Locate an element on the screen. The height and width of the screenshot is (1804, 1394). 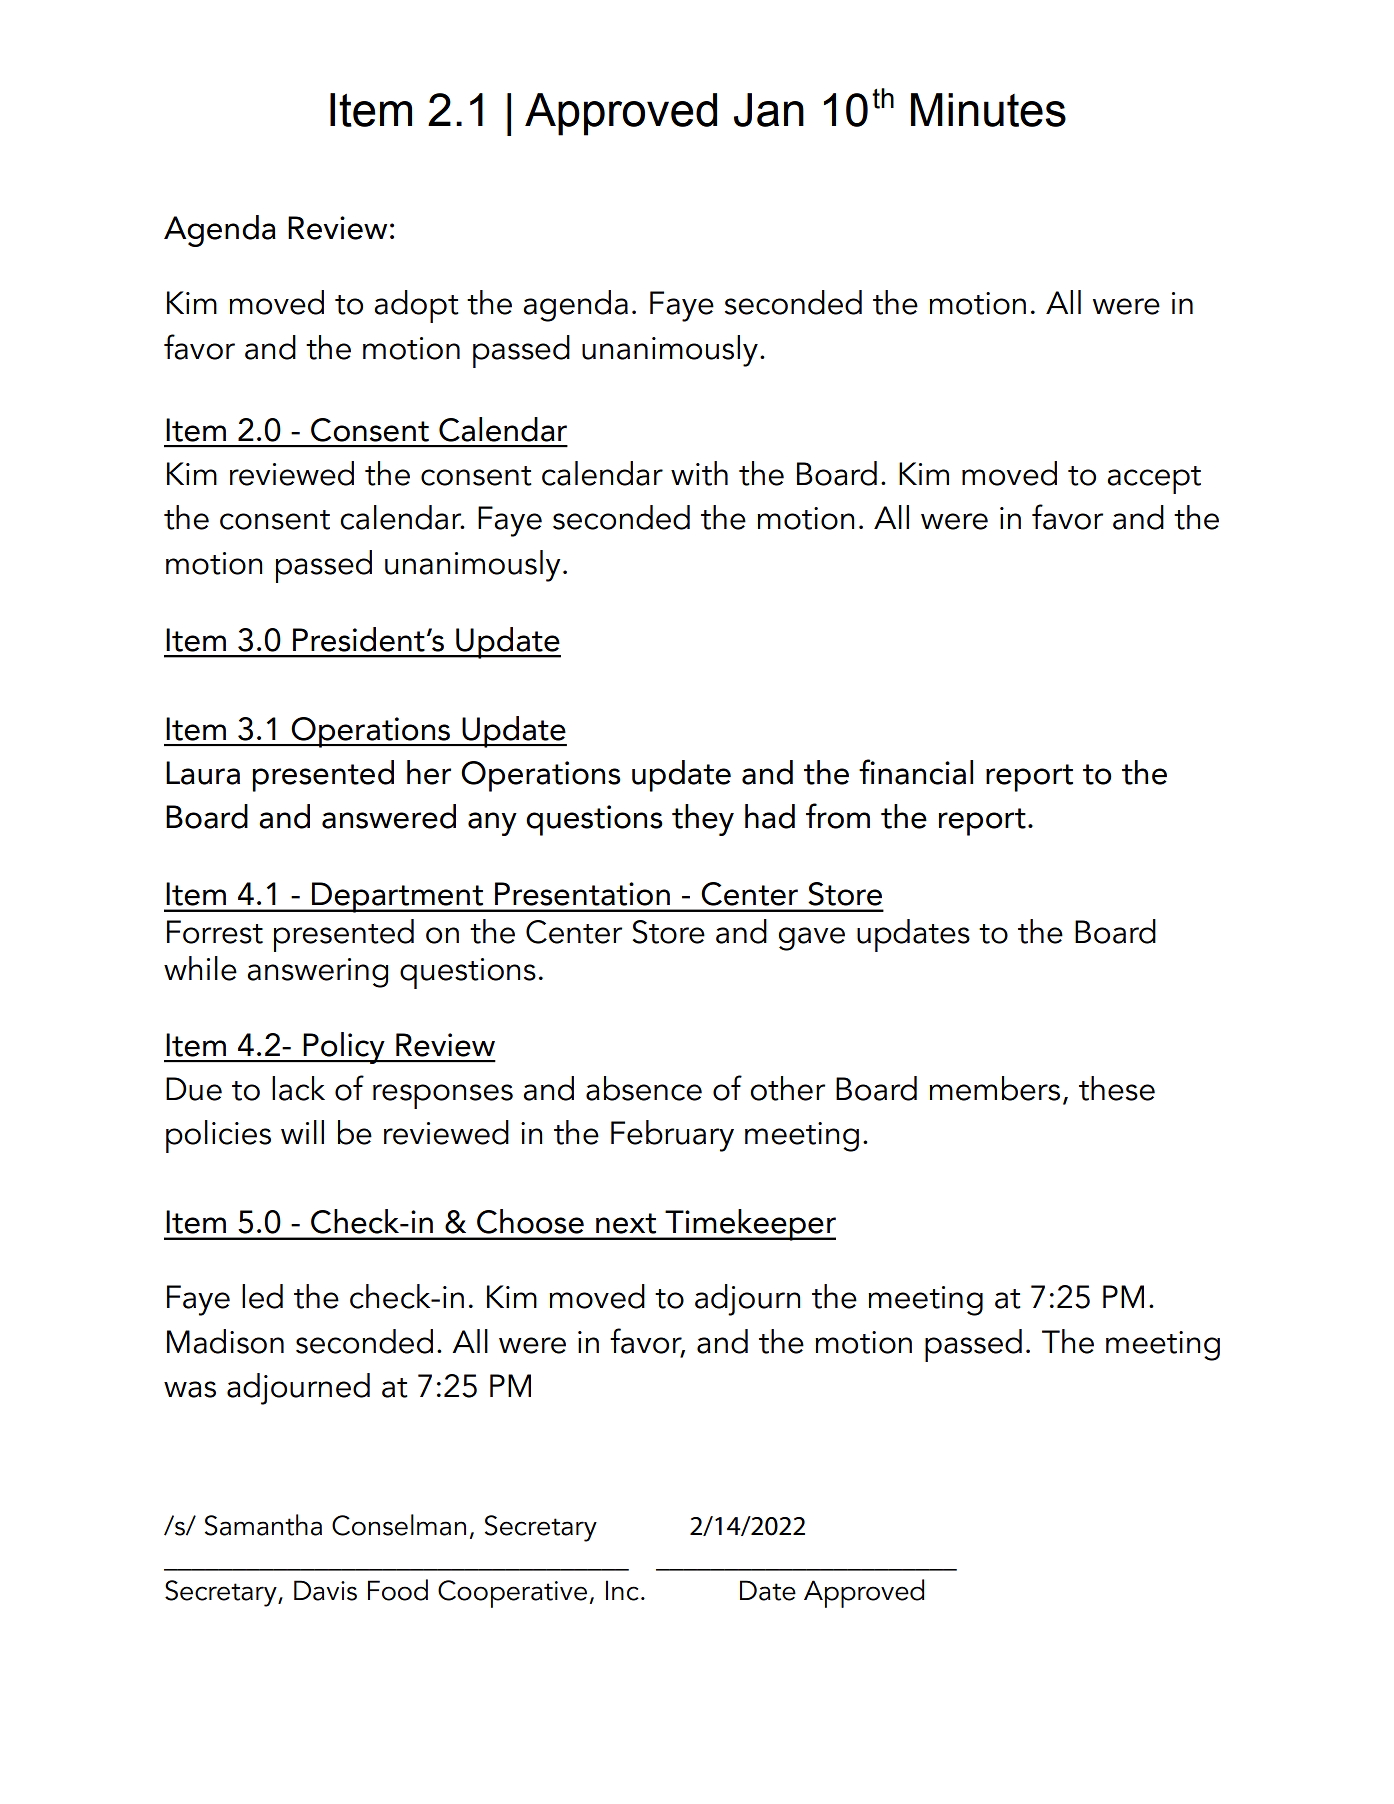
adopt is located at coordinates (416, 306).
